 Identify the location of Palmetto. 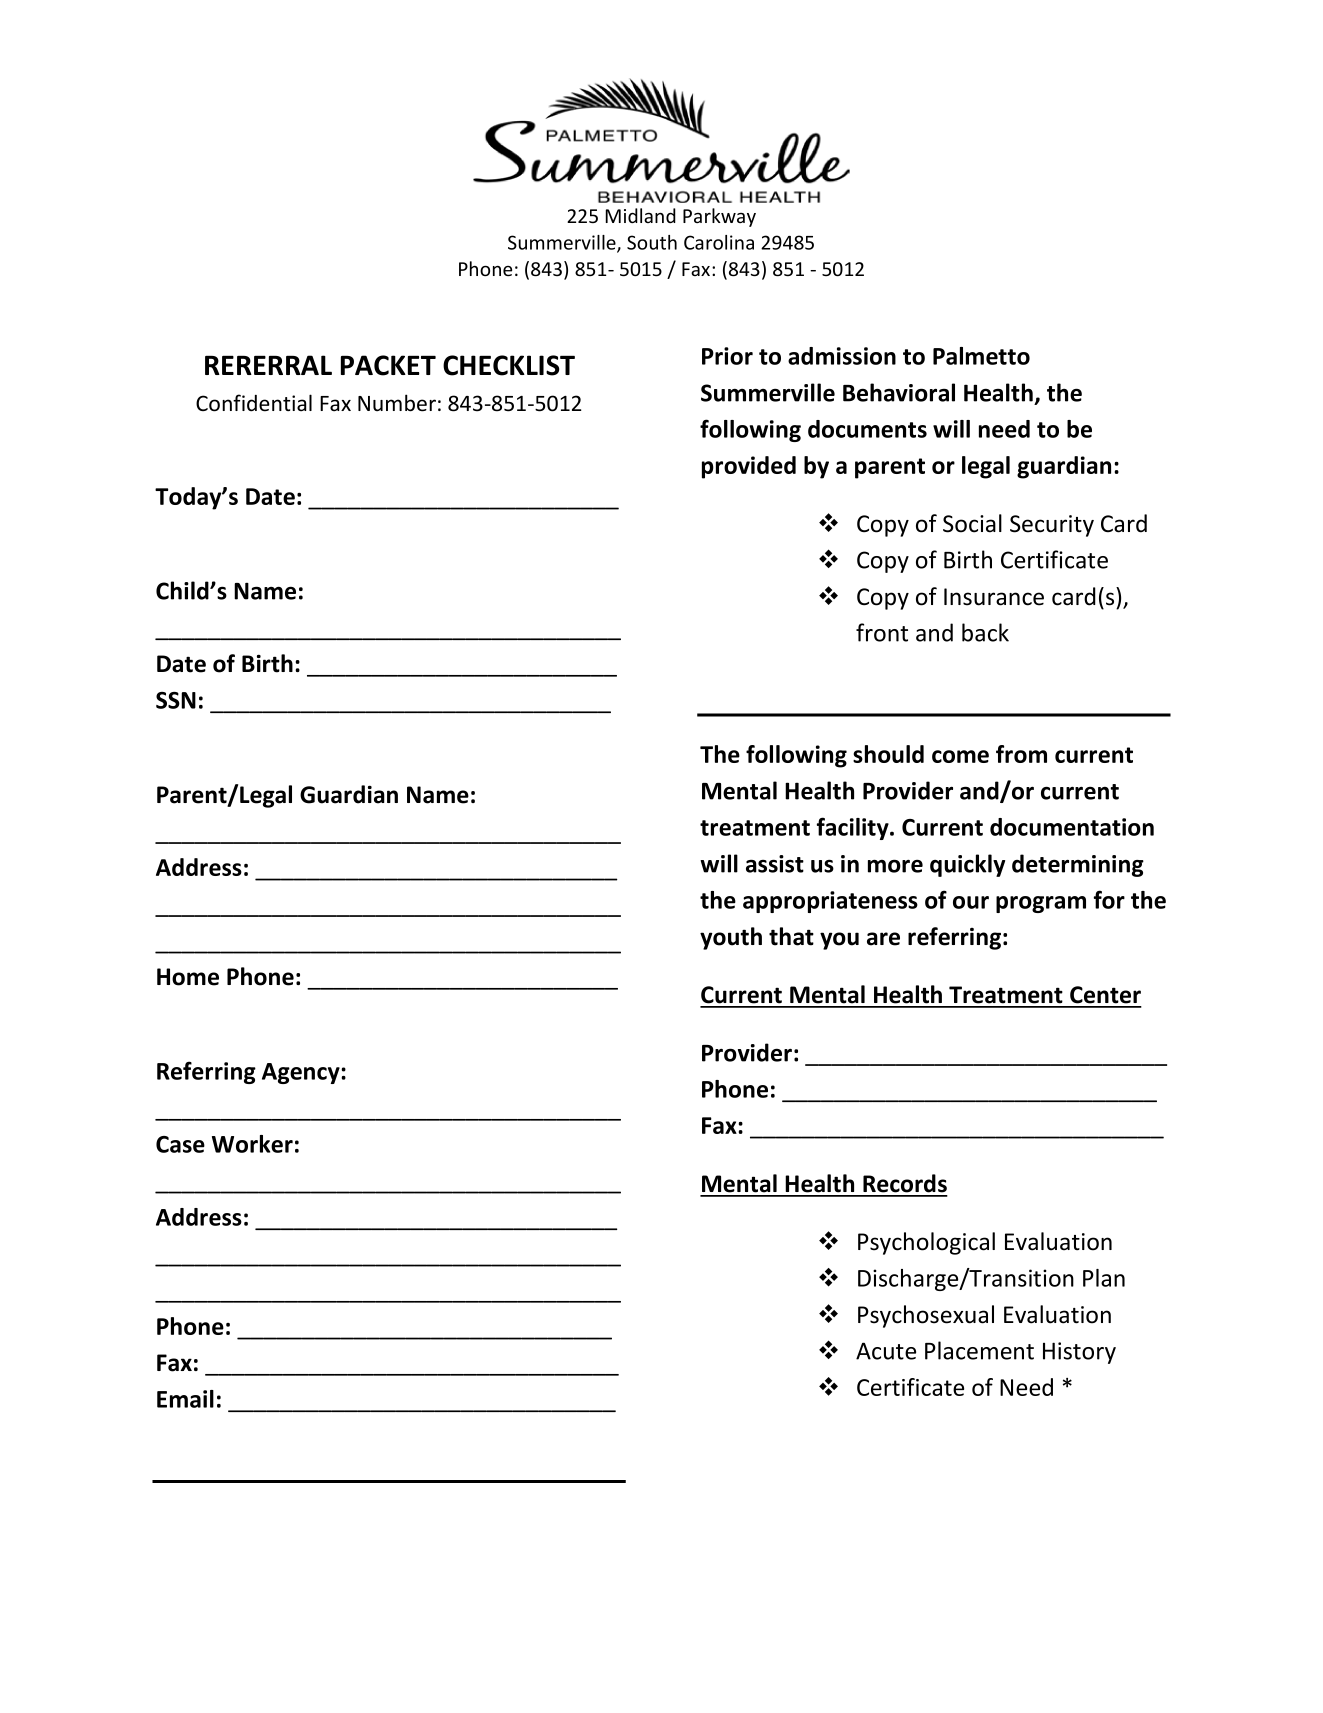
(981, 356).
